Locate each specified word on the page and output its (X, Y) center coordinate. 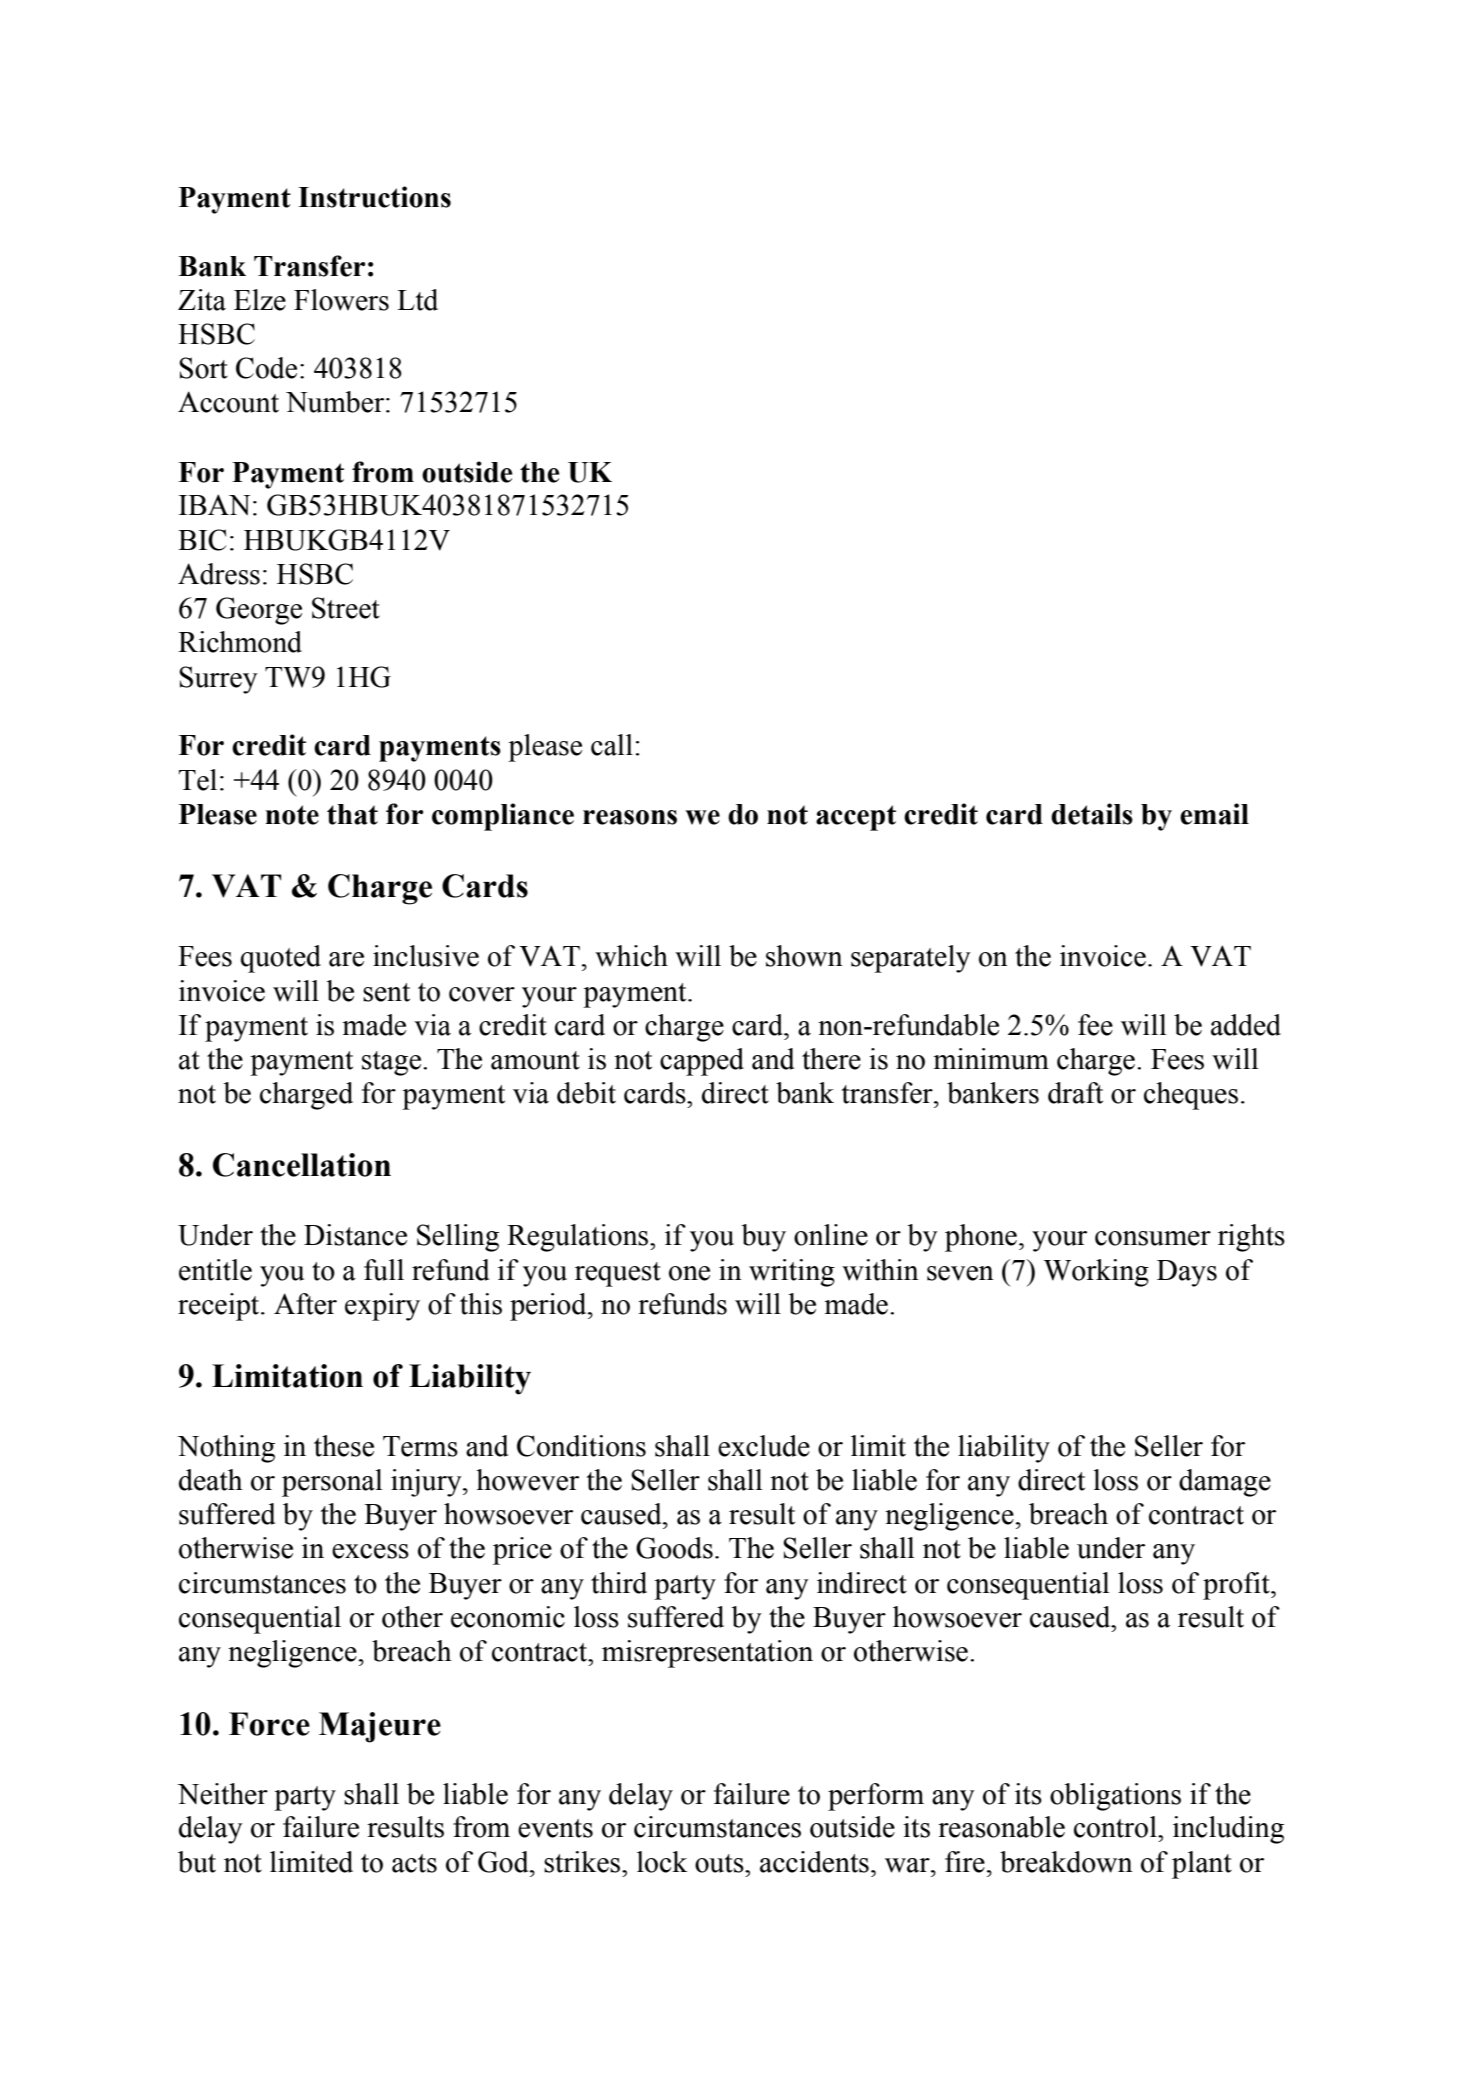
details (1092, 814)
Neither (222, 1794)
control (1116, 1827)
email (1214, 814)
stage (393, 1063)
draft (1075, 1093)
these (344, 1446)
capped (702, 1062)
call (612, 745)
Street (346, 608)
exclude (764, 1446)
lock (662, 1862)
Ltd (417, 300)
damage (1225, 1483)
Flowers (341, 300)
